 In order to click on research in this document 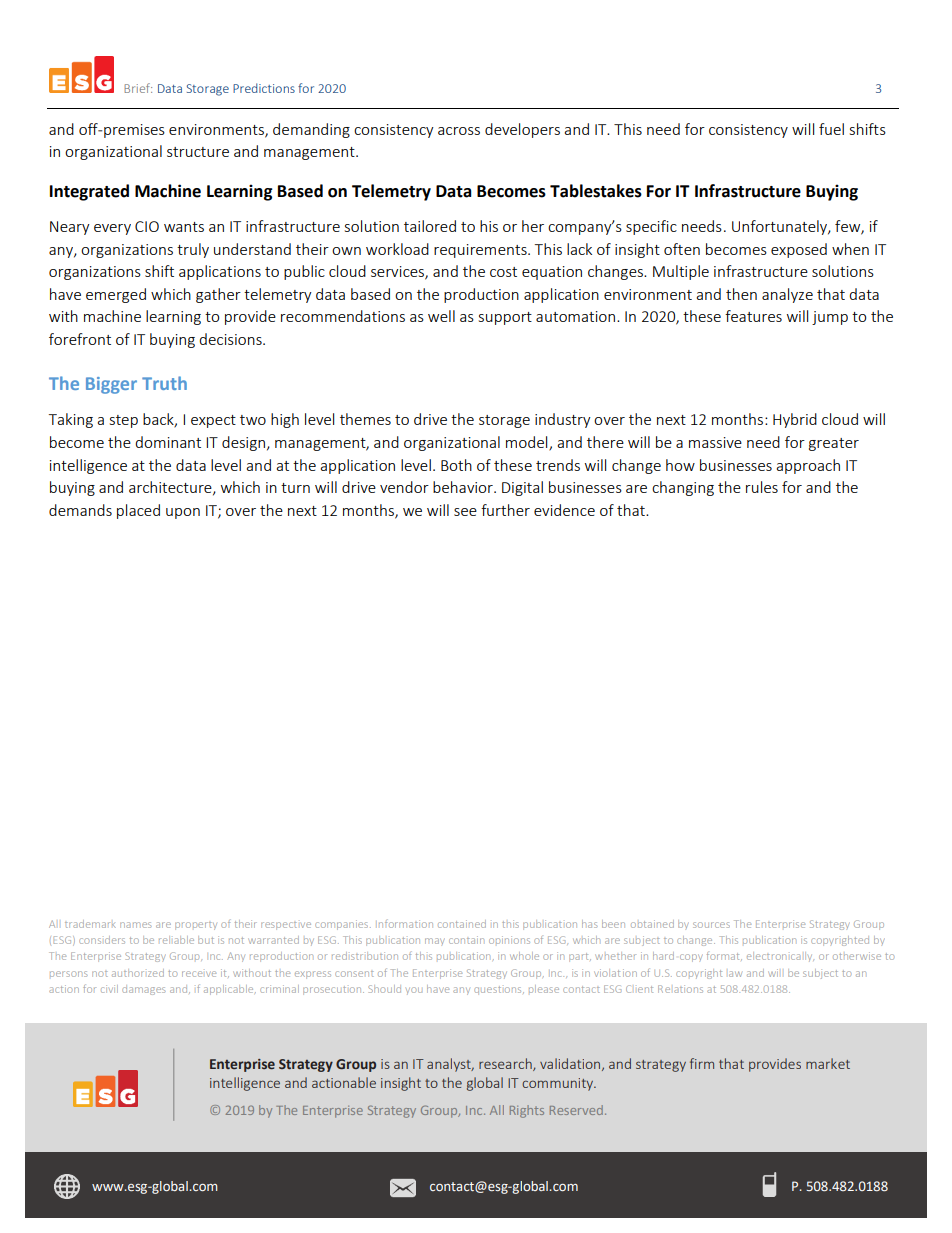, I will do `click(506, 1064)`.
